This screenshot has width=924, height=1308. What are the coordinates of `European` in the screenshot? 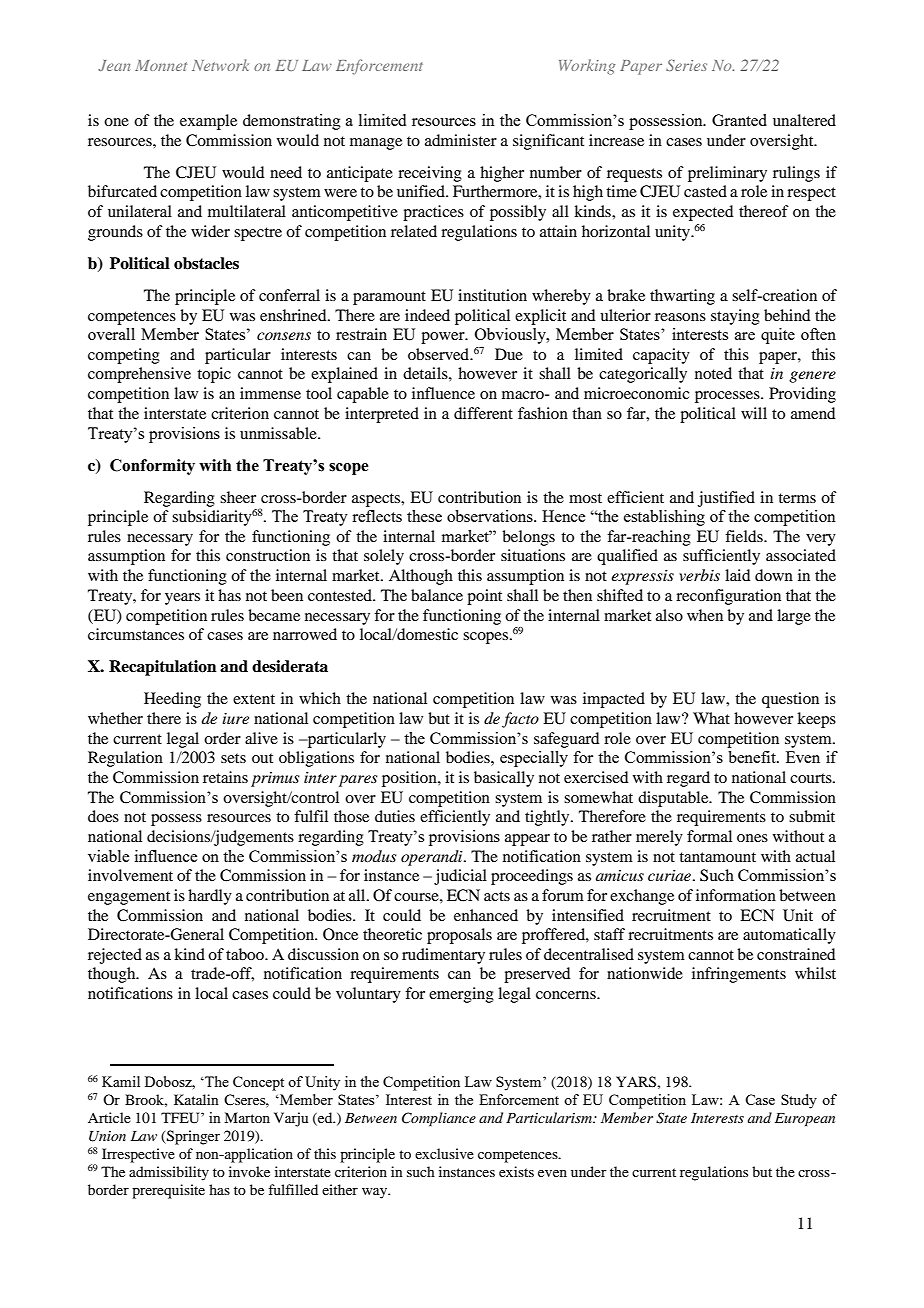 It's located at (805, 1120).
